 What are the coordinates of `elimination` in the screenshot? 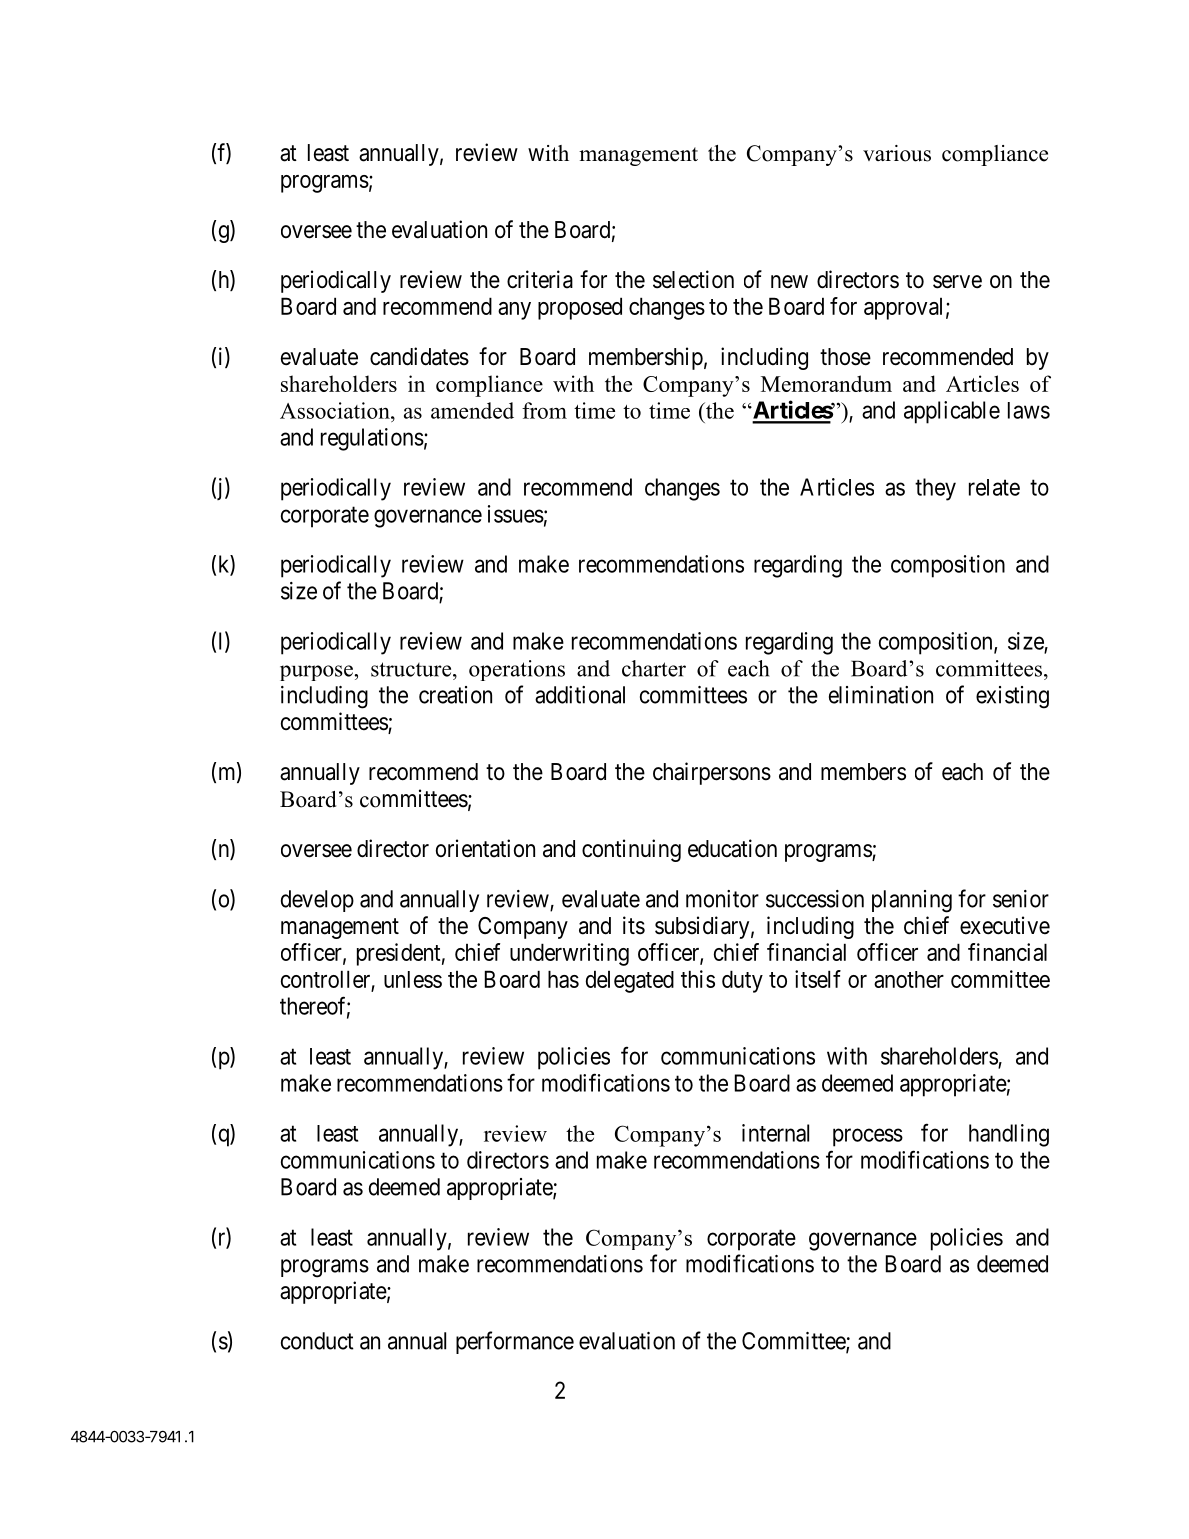 It's located at (881, 695).
